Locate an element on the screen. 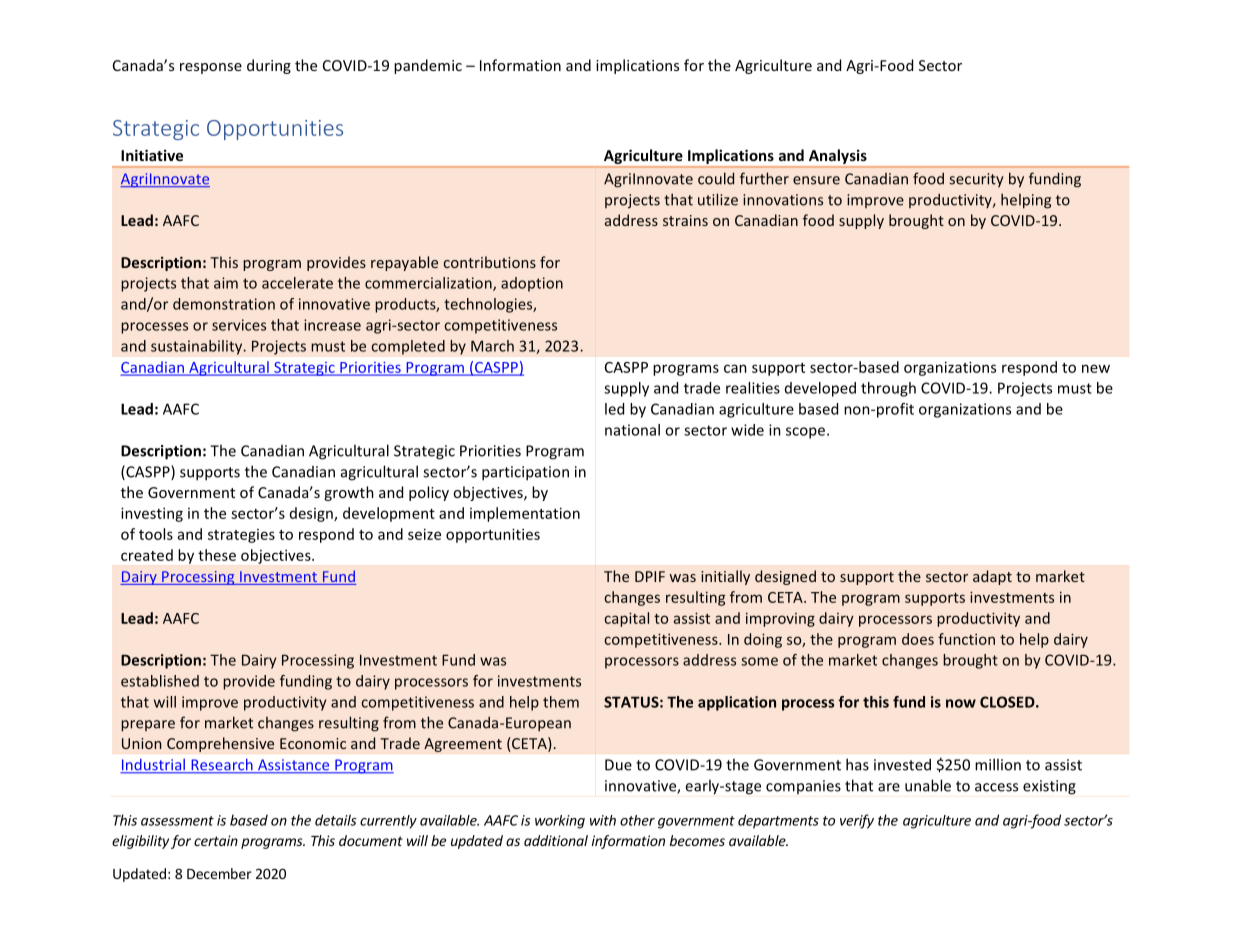  verify is located at coordinates (857, 821).
